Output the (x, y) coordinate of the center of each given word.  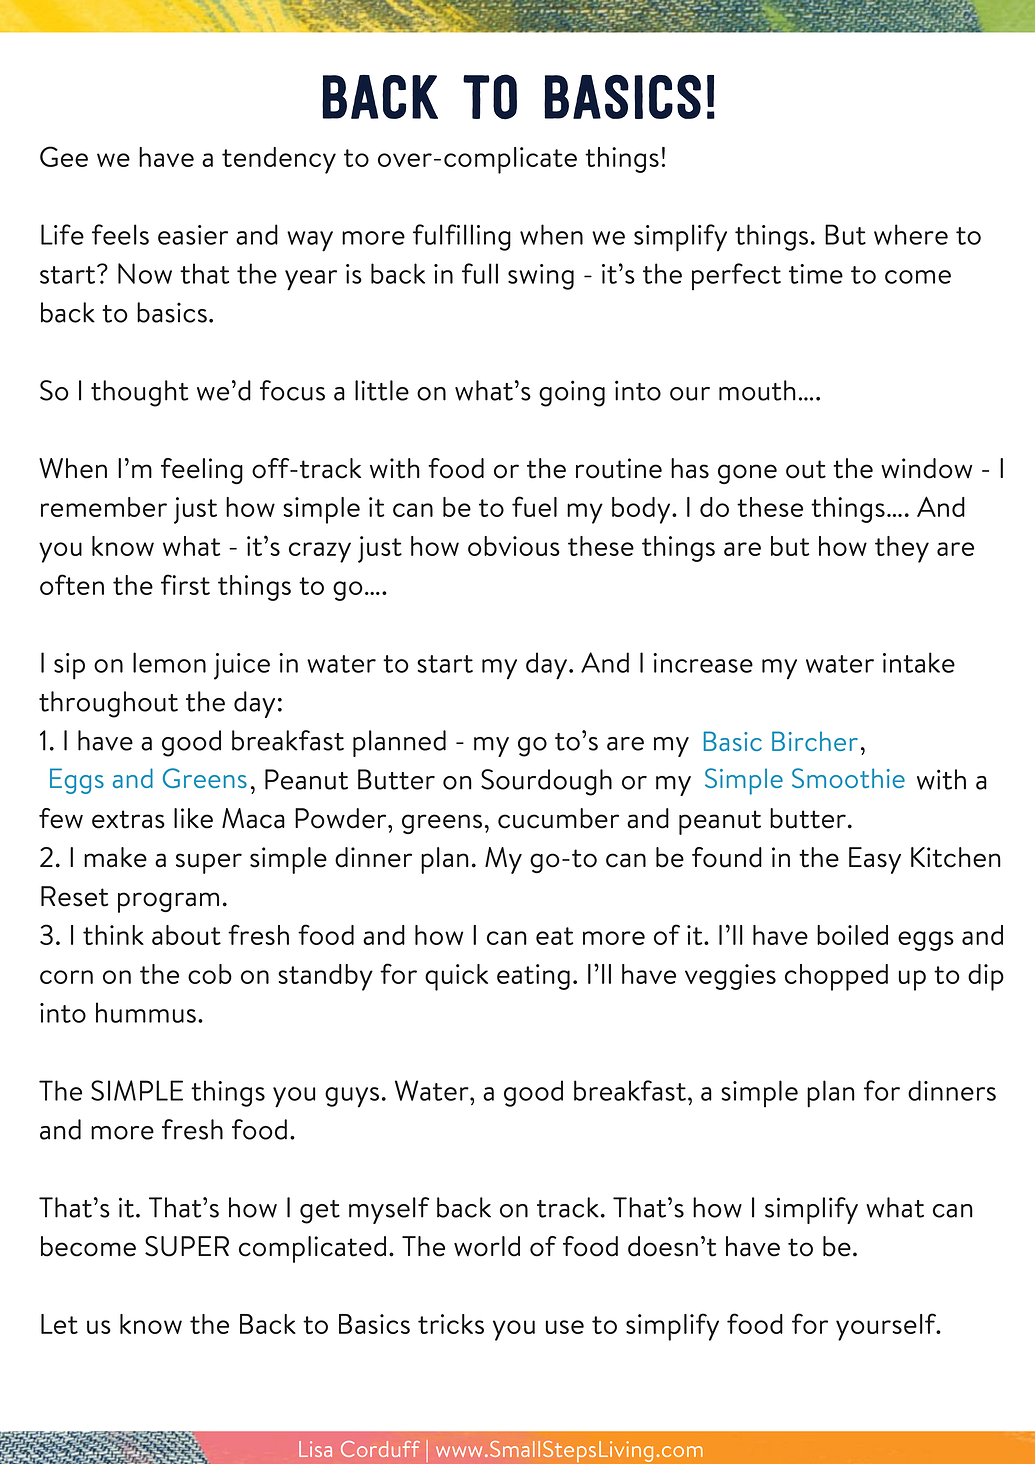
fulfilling (462, 237)
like (193, 818)
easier (193, 235)
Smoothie (848, 778)
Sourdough (546, 782)
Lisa (315, 1449)
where (911, 234)
